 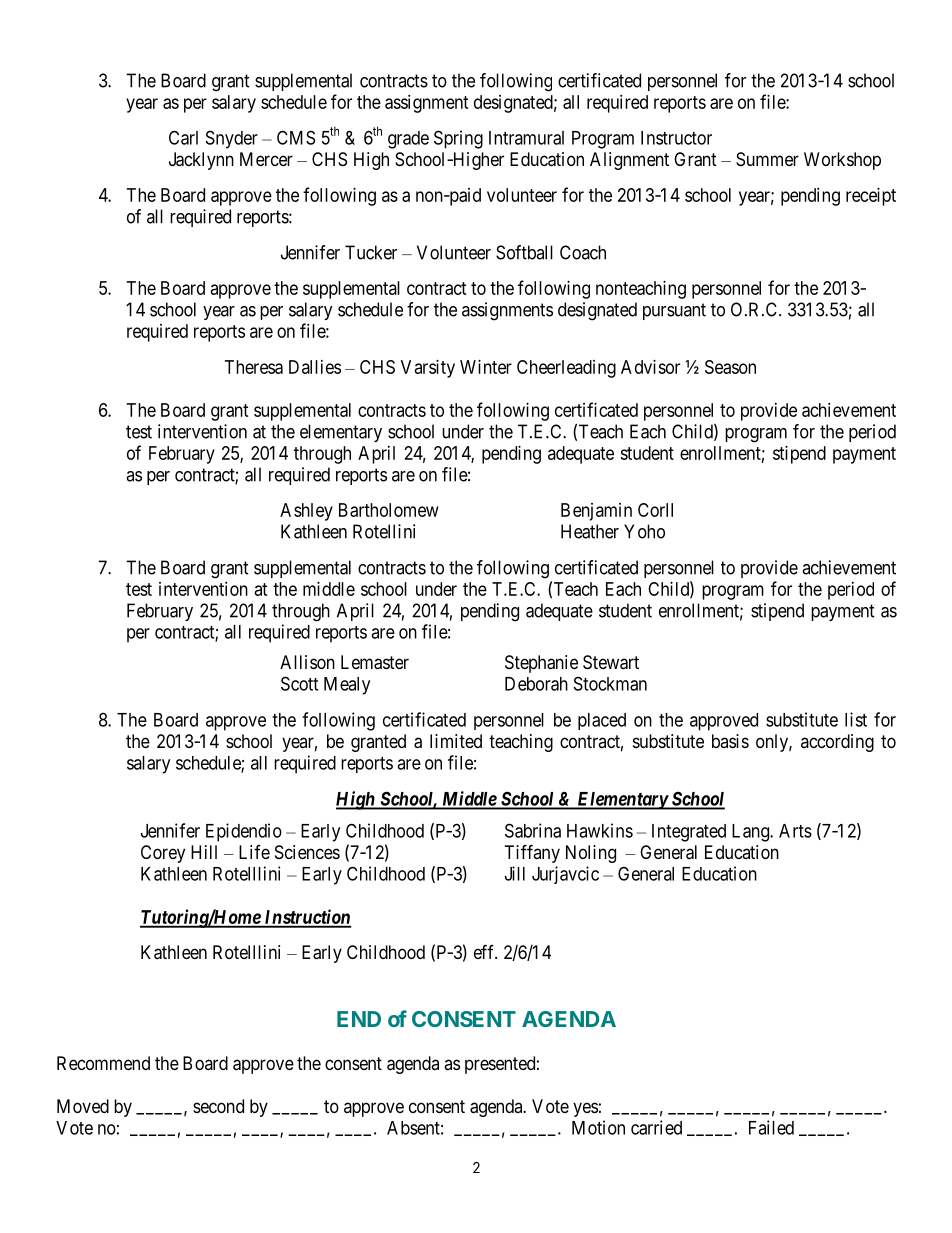 What do you see at coordinates (458, 139) in the image?
I see `Spring` at bounding box center [458, 139].
